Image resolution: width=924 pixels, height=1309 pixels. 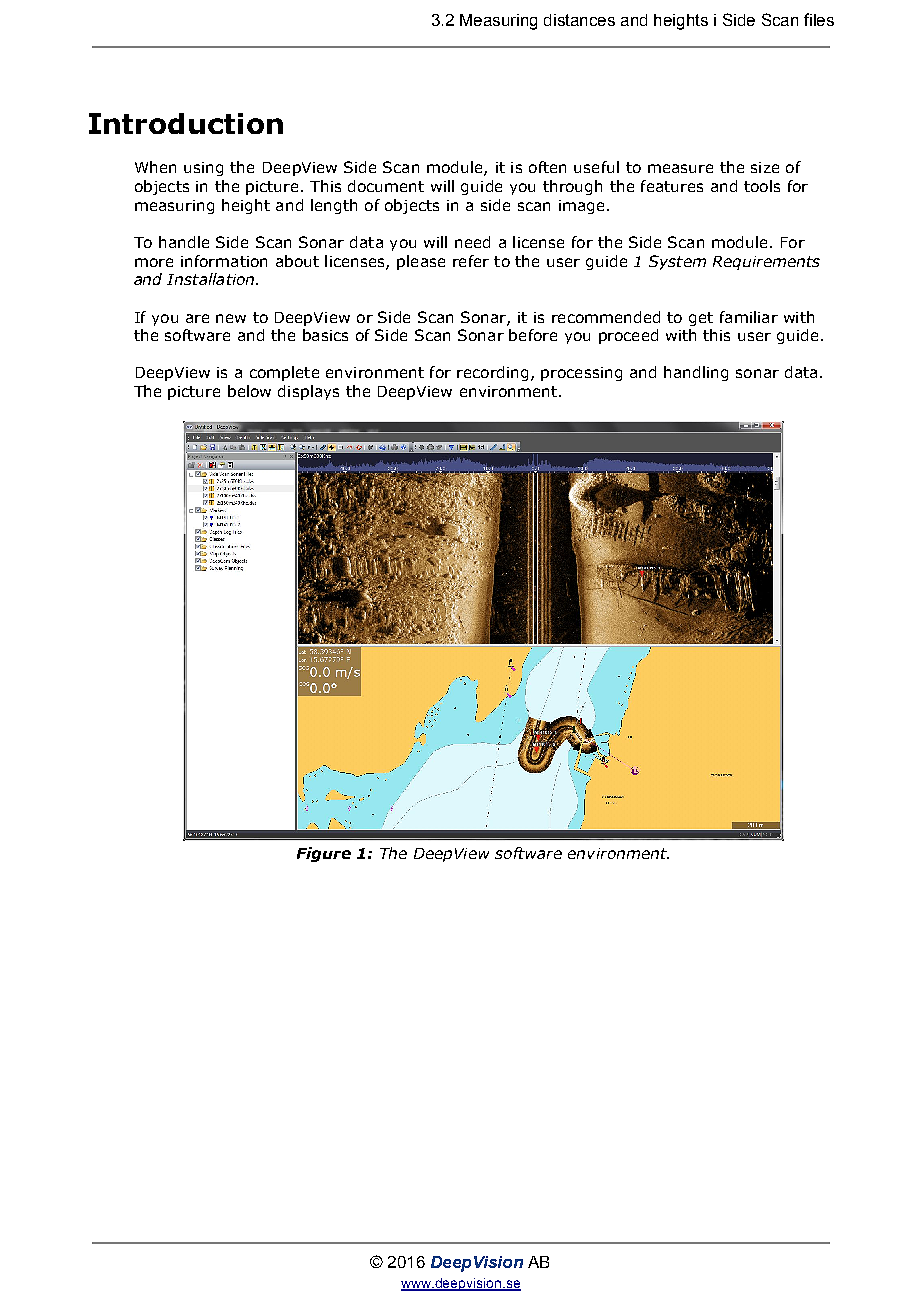 I want to click on below, so click(x=249, y=391).
